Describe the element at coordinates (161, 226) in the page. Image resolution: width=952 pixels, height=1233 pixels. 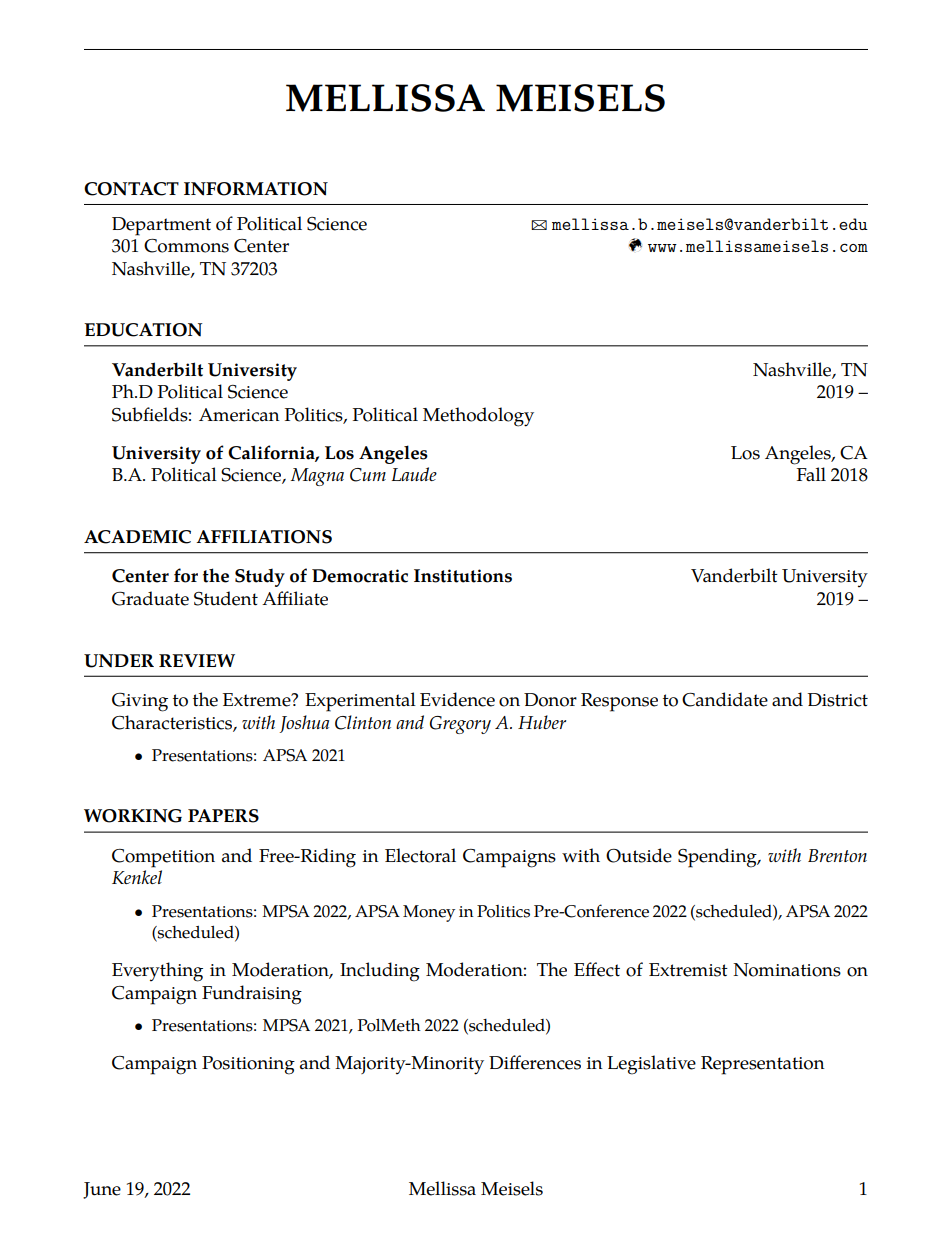
I see `Department` at that location.
